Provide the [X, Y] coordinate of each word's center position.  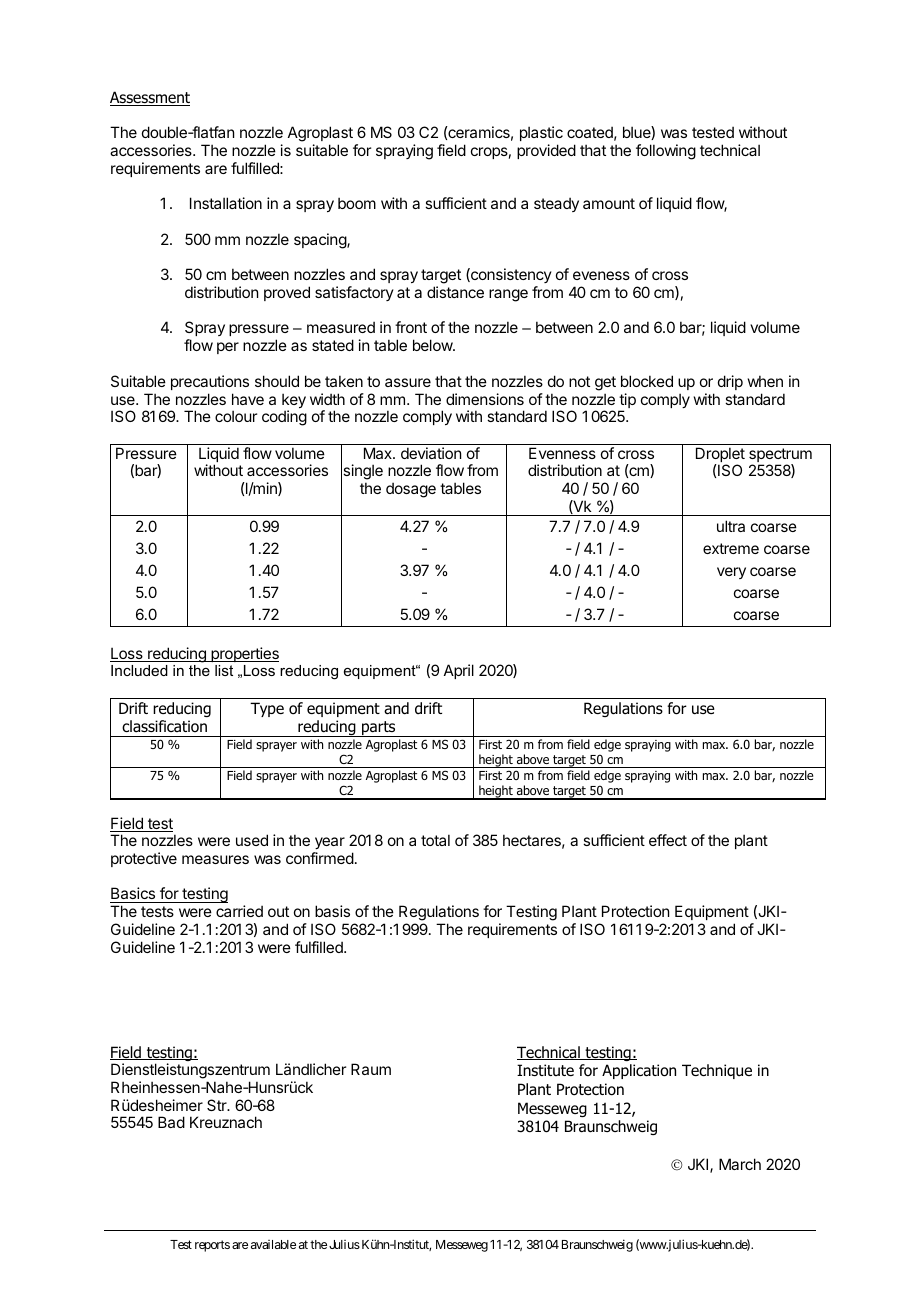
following [666, 152]
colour [236, 416]
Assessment [150, 98]
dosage [411, 490]
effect [668, 840]
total [435, 840]
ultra [731, 526]
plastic [541, 135]
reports [212, 1246]
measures [215, 859]
